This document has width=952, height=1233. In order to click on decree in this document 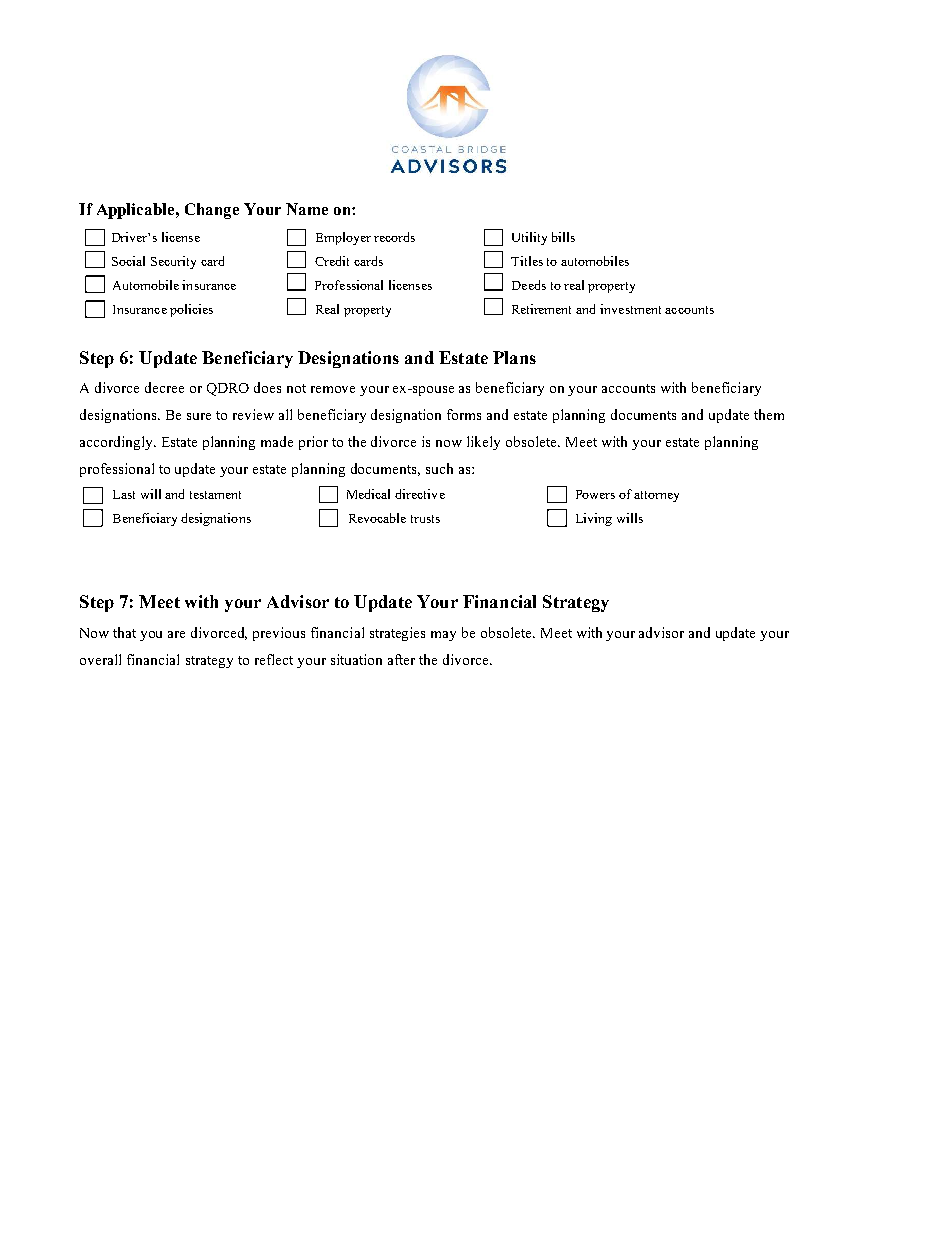, I will do `click(164, 387)`.
